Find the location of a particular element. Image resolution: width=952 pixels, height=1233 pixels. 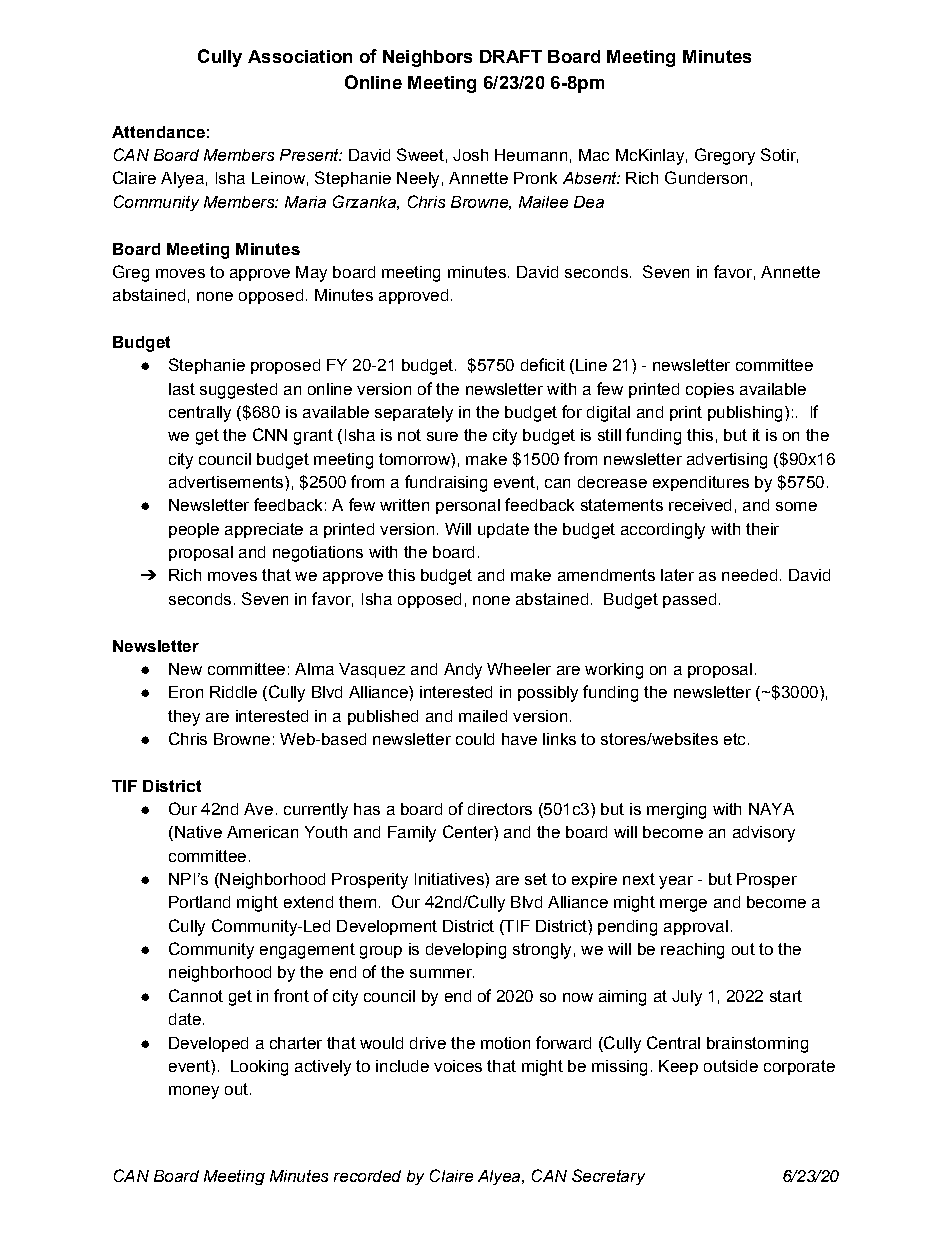

Gunderson is located at coordinates (706, 177).
